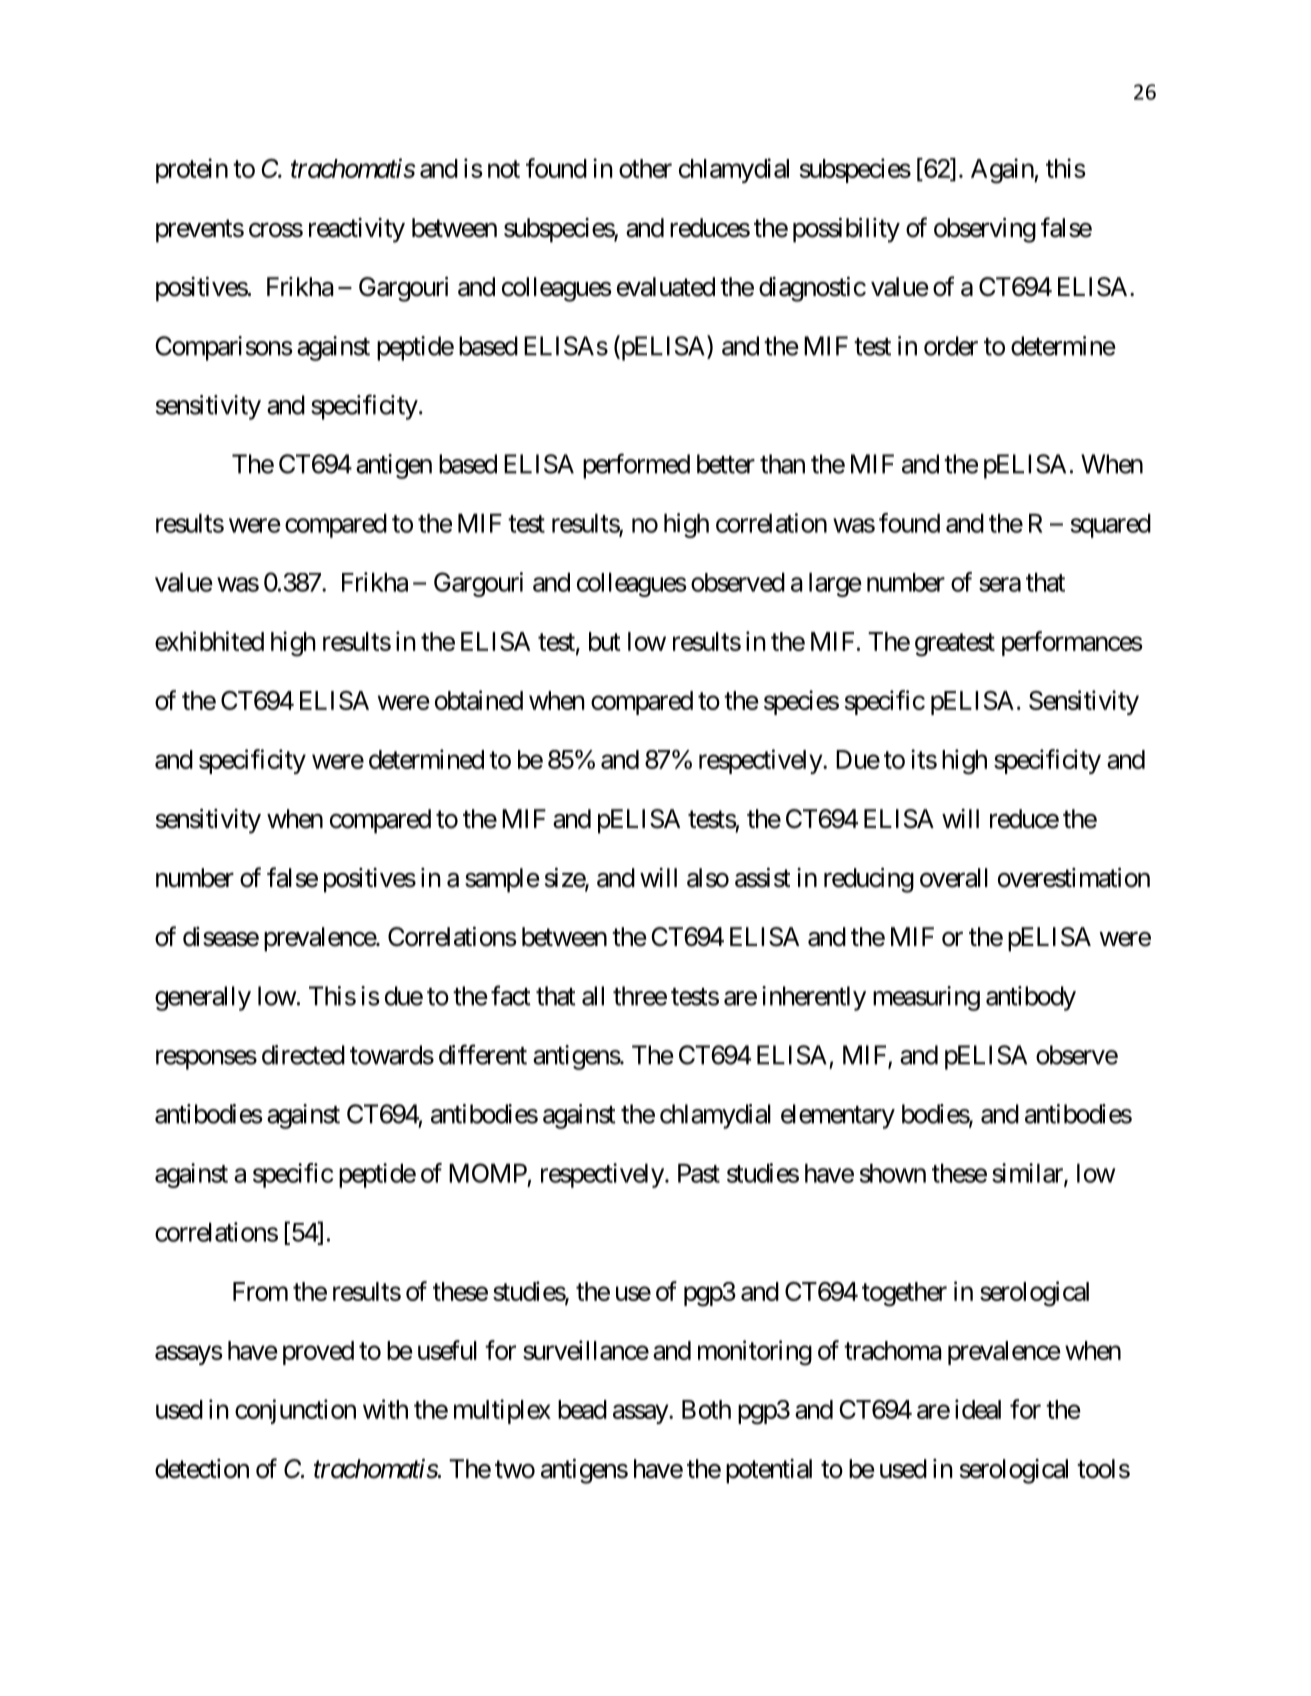 The width and height of the page is (1311, 1696). I want to click on reactivity, so click(357, 230).
